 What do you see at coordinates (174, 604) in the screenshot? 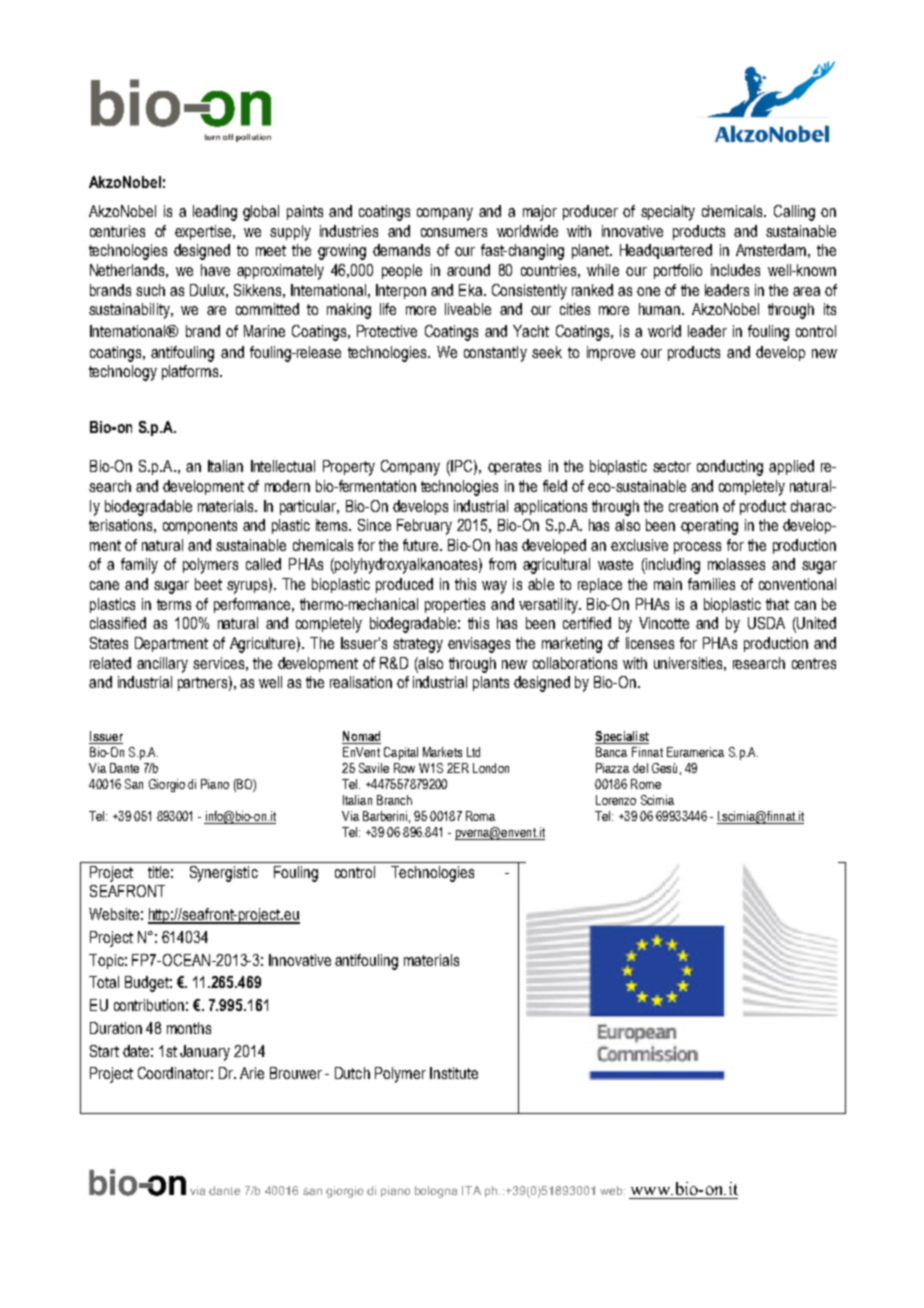
I see `terms` at bounding box center [174, 604].
